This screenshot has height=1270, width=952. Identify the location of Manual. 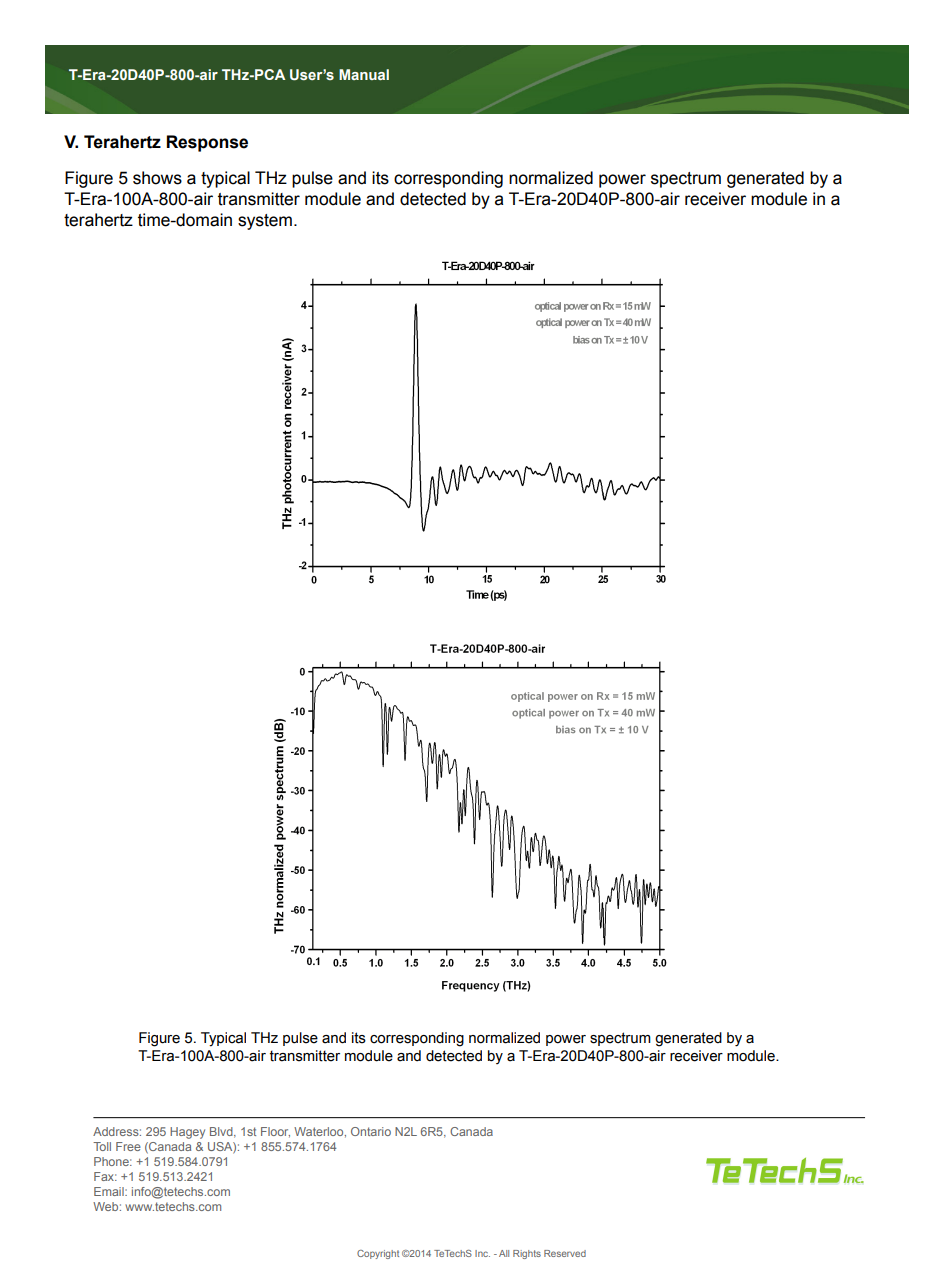
(364, 74).
